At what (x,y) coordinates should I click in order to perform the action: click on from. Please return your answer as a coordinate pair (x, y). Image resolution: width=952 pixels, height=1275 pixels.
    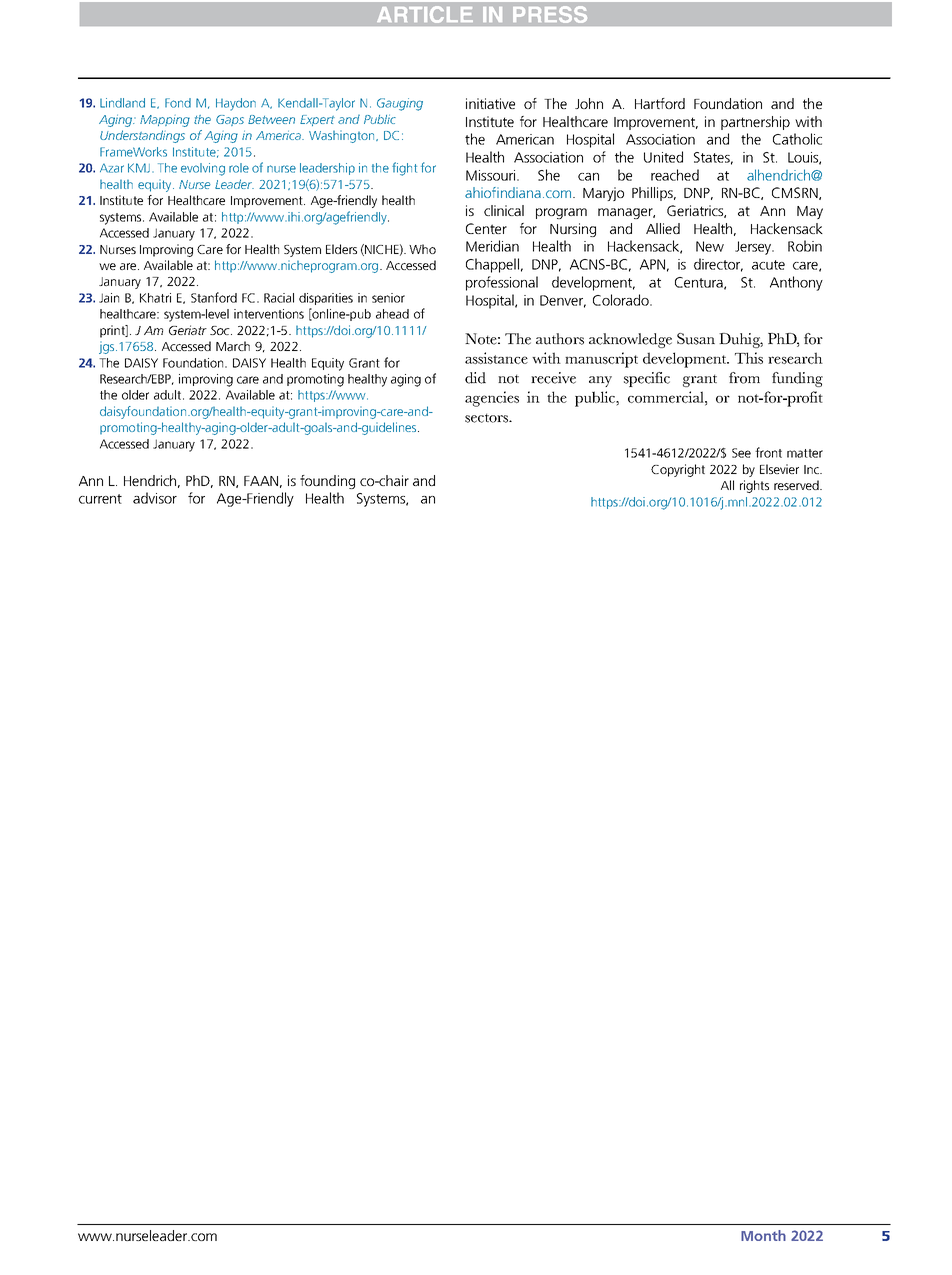
    Looking at the image, I should click on (744, 378).
